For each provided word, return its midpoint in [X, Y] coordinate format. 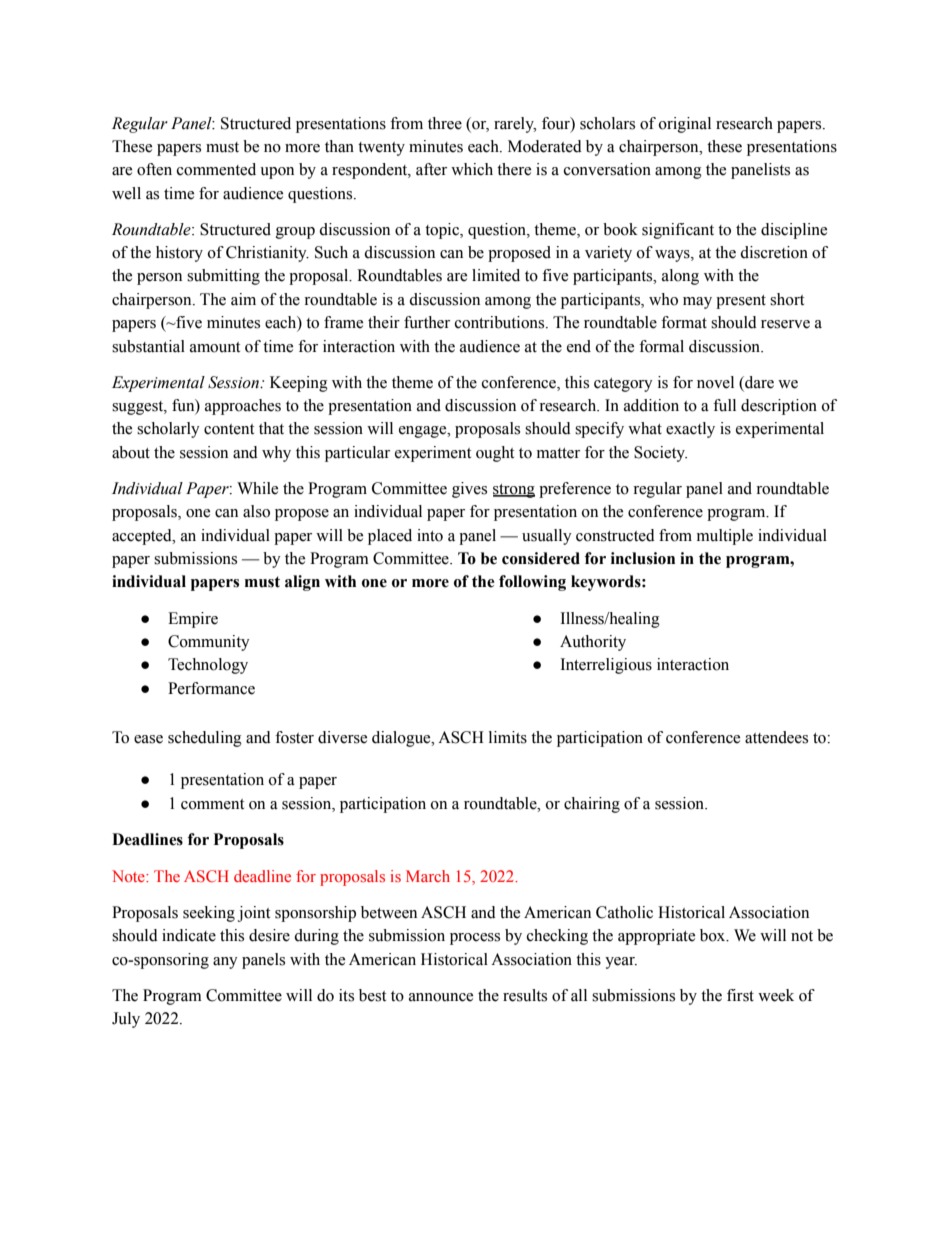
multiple [725, 537]
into [430, 535]
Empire [193, 620]
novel [715, 382]
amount [215, 347]
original [685, 125]
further [427, 322]
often [154, 169]
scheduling [205, 739]
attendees [776, 737]
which [472, 169]
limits [508, 737]
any [225, 963]
